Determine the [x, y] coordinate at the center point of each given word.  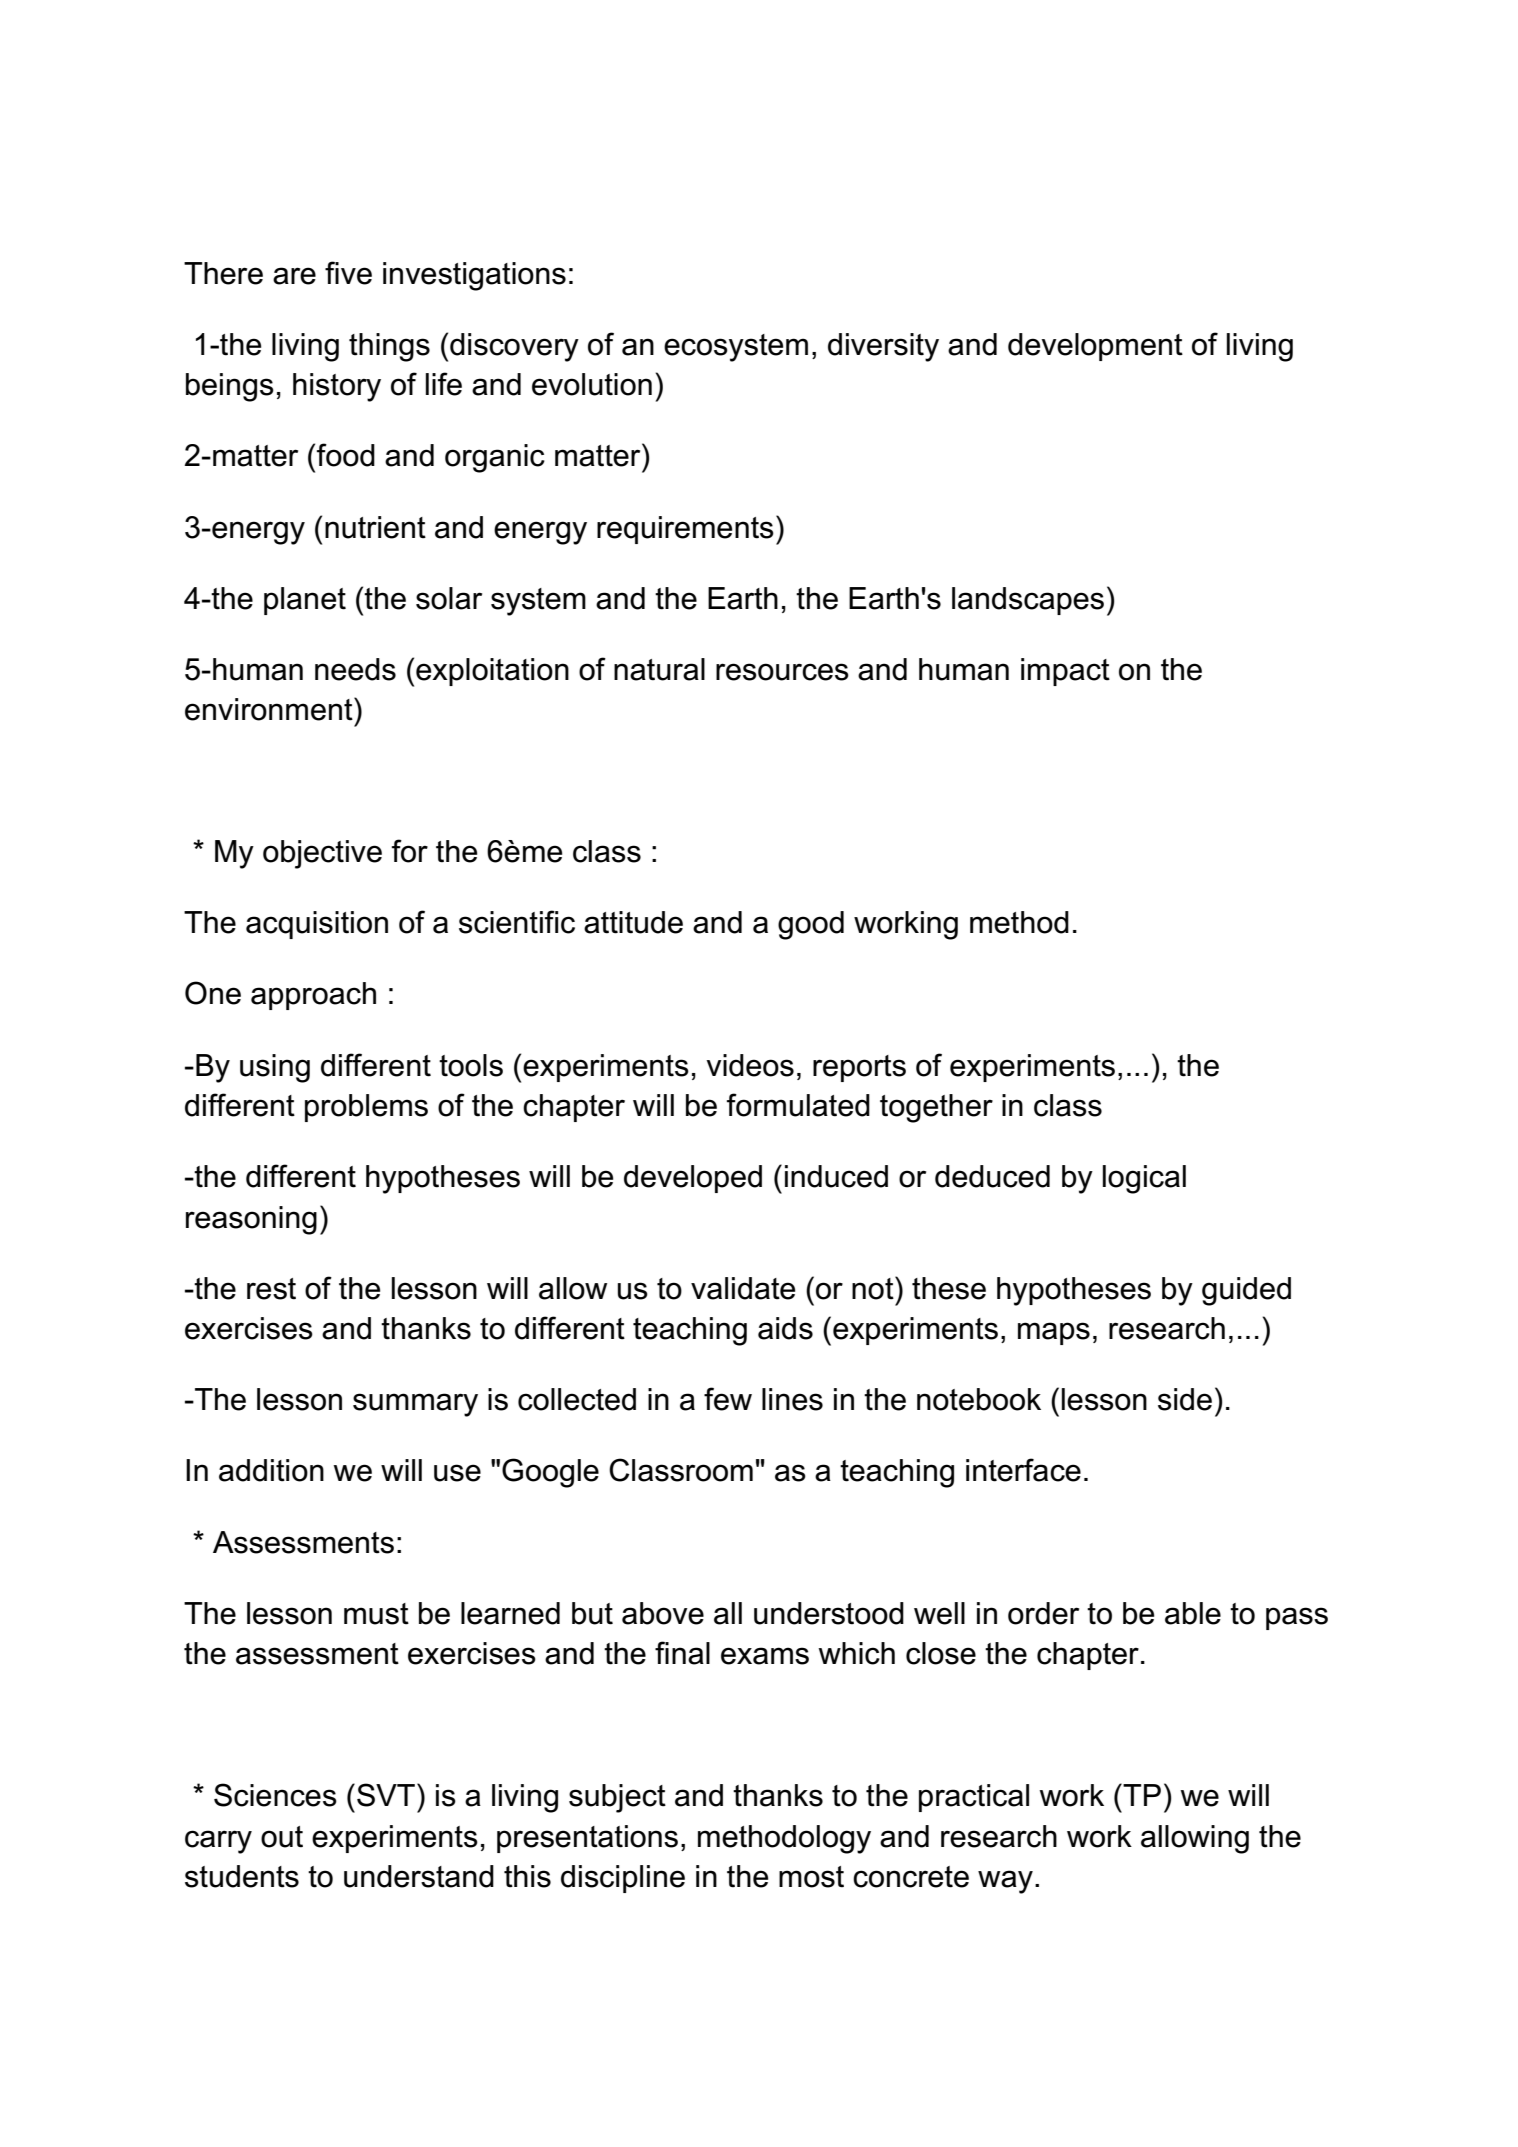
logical [1144, 1179]
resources [782, 672]
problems [366, 1108]
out [282, 1837]
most [811, 1877]
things [389, 347]
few [728, 1399]
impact [1065, 672]
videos [750, 1065]
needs [355, 669]
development [1095, 347]
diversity [883, 347]
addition [271, 1470]
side [1185, 1399]
